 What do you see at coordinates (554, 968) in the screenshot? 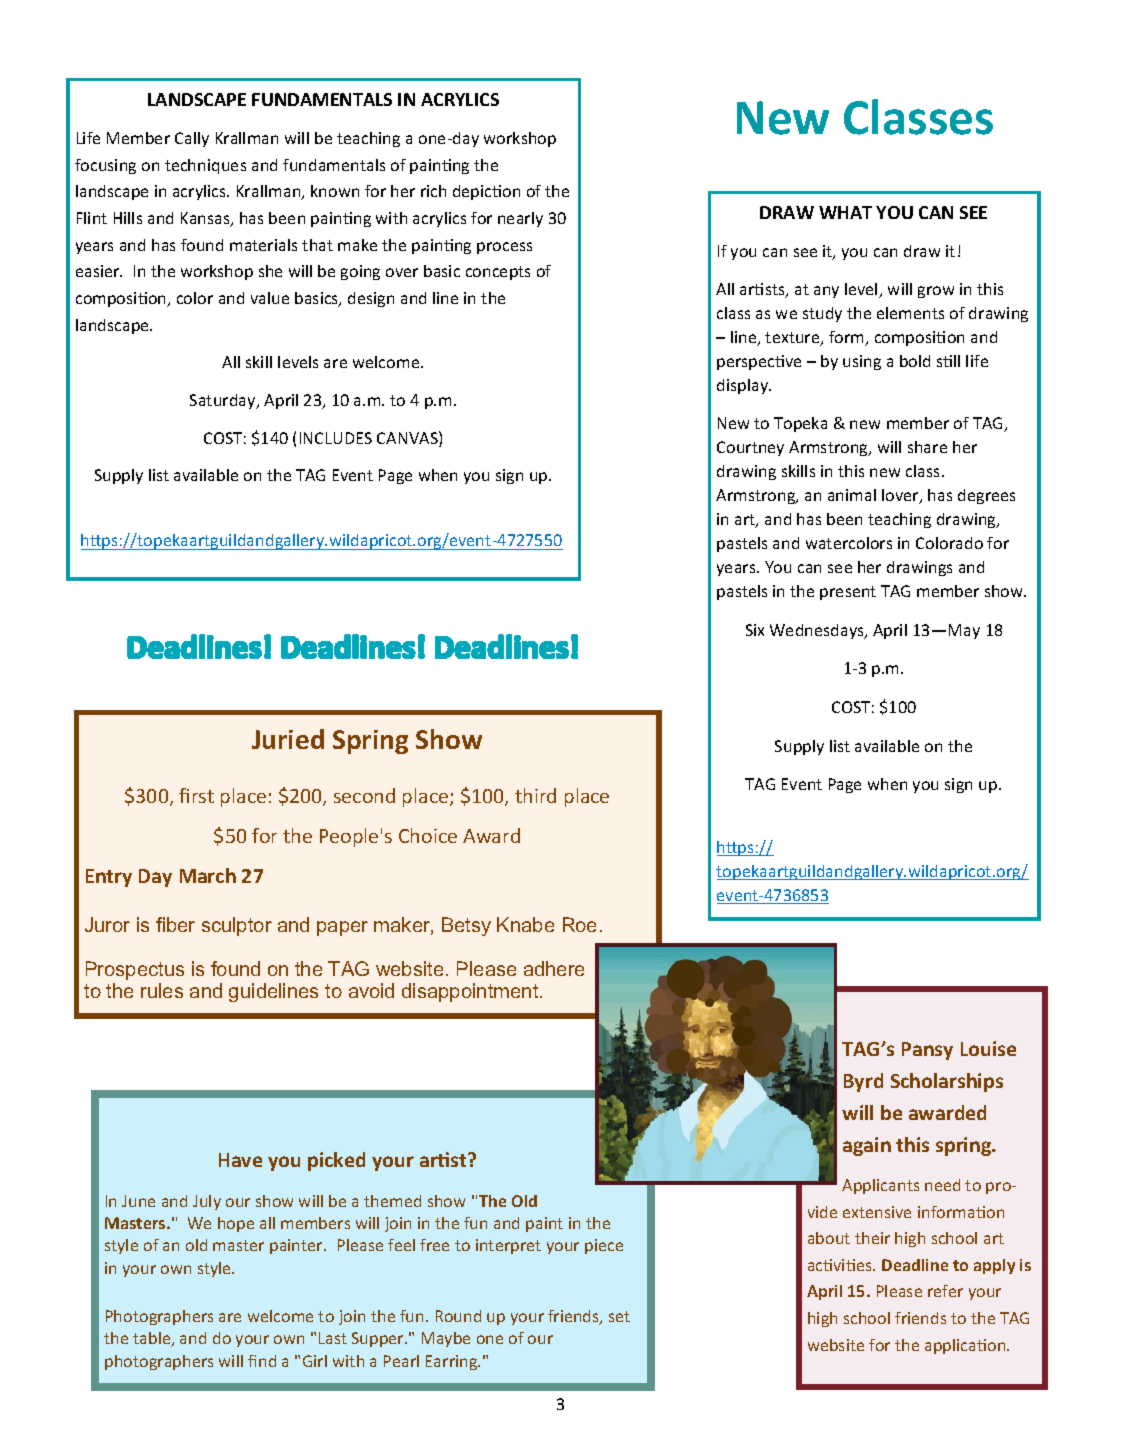
I see `adhere` at bounding box center [554, 968].
